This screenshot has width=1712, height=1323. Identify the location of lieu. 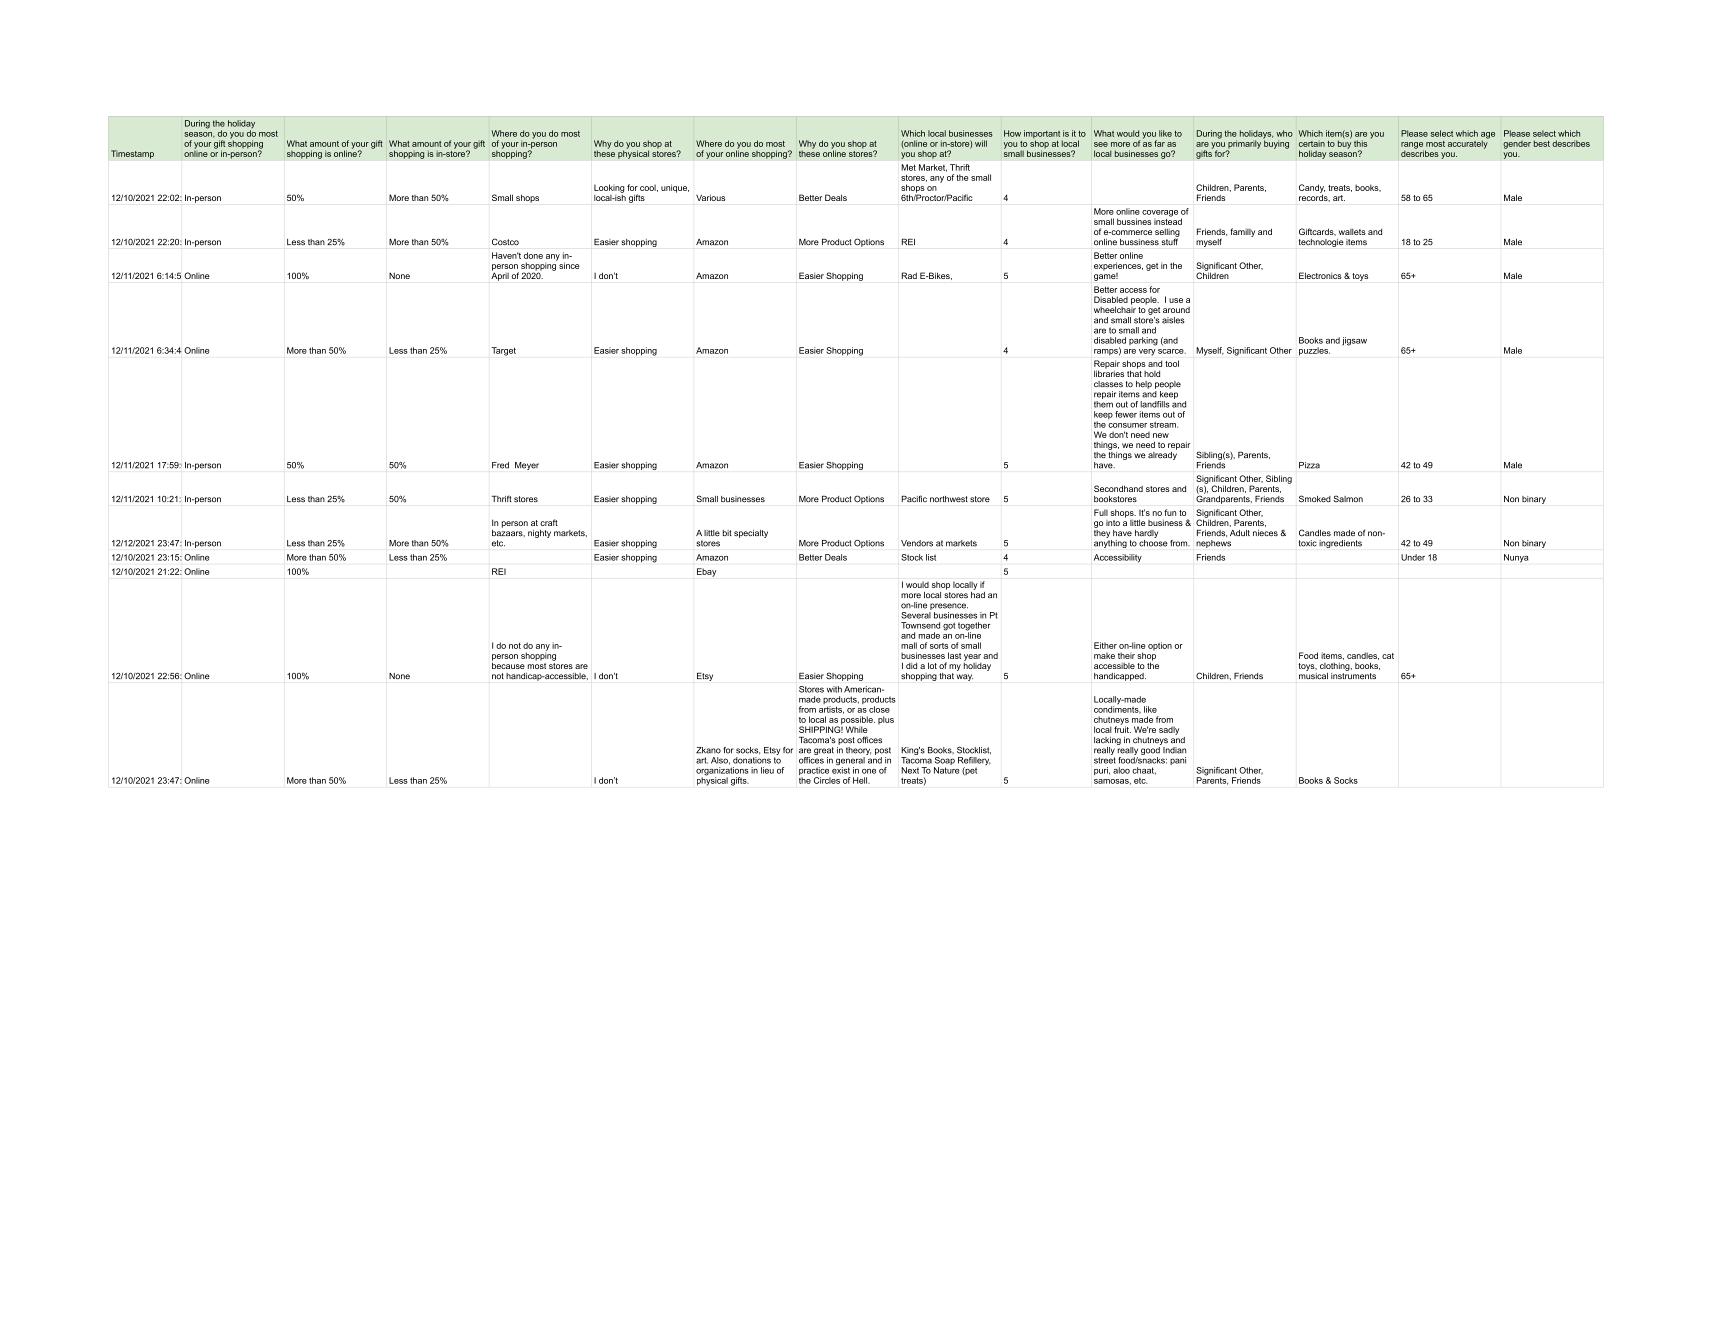
(767, 770).
